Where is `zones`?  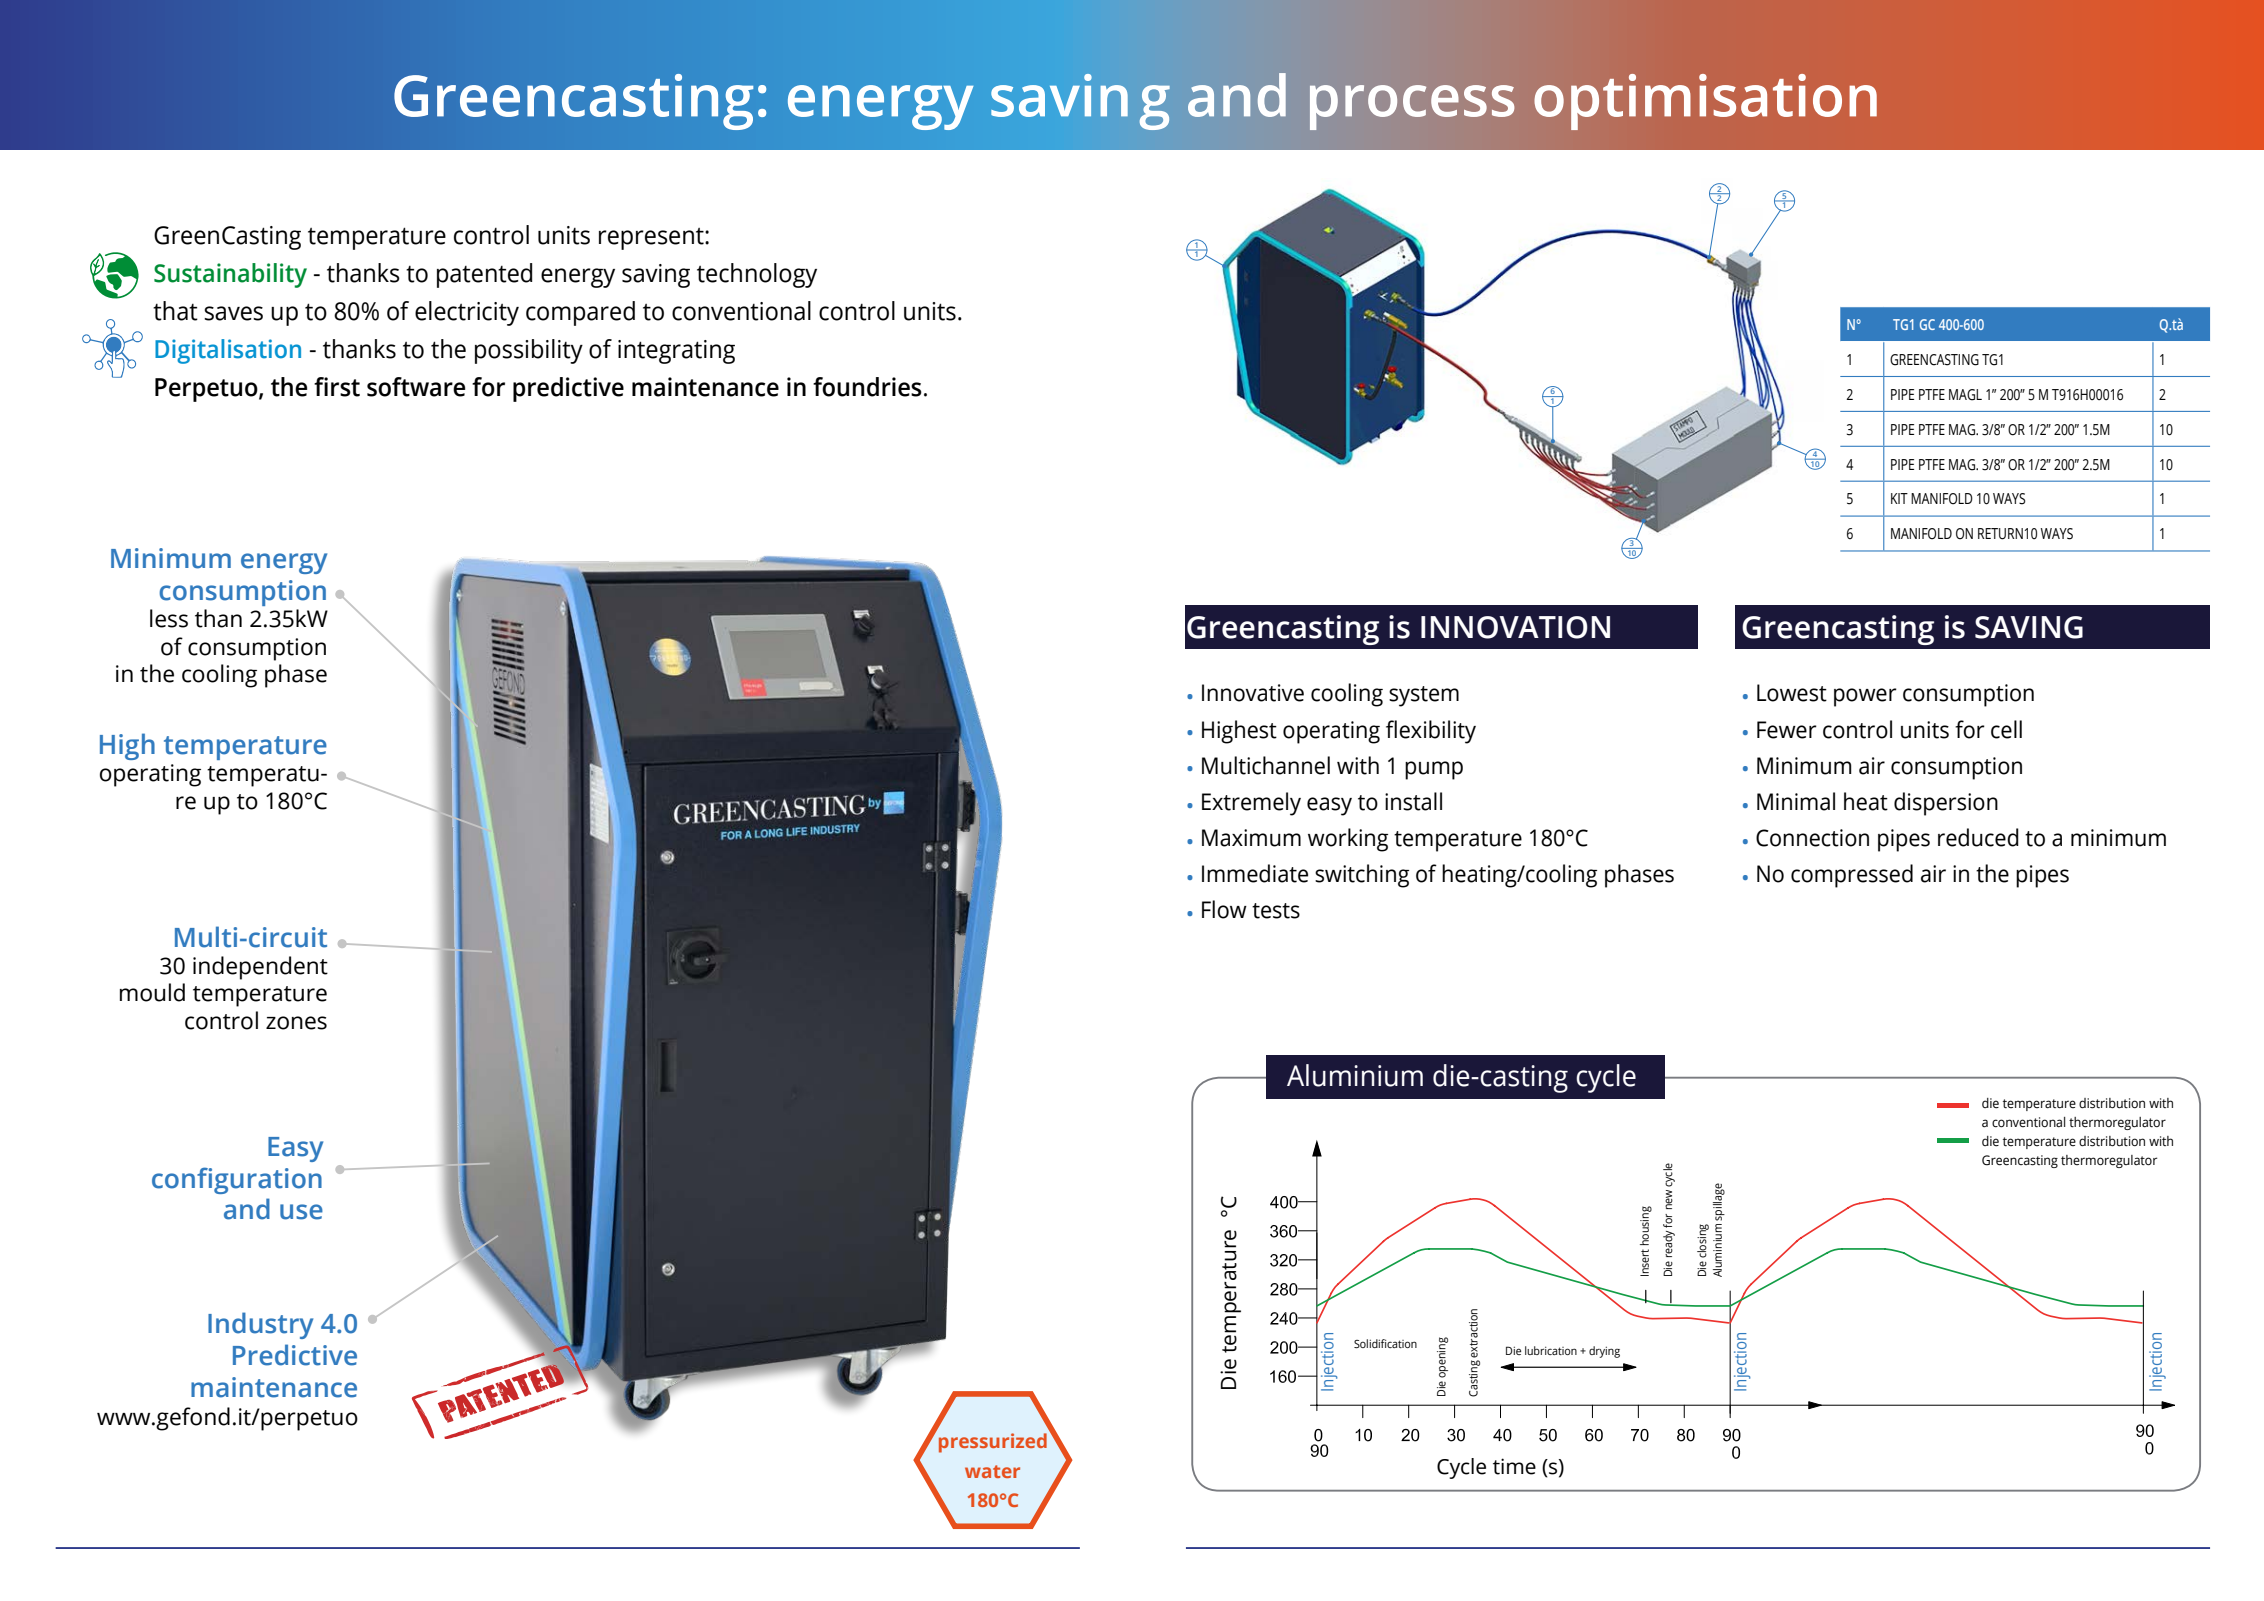 zones is located at coordinates (296, 1023).
